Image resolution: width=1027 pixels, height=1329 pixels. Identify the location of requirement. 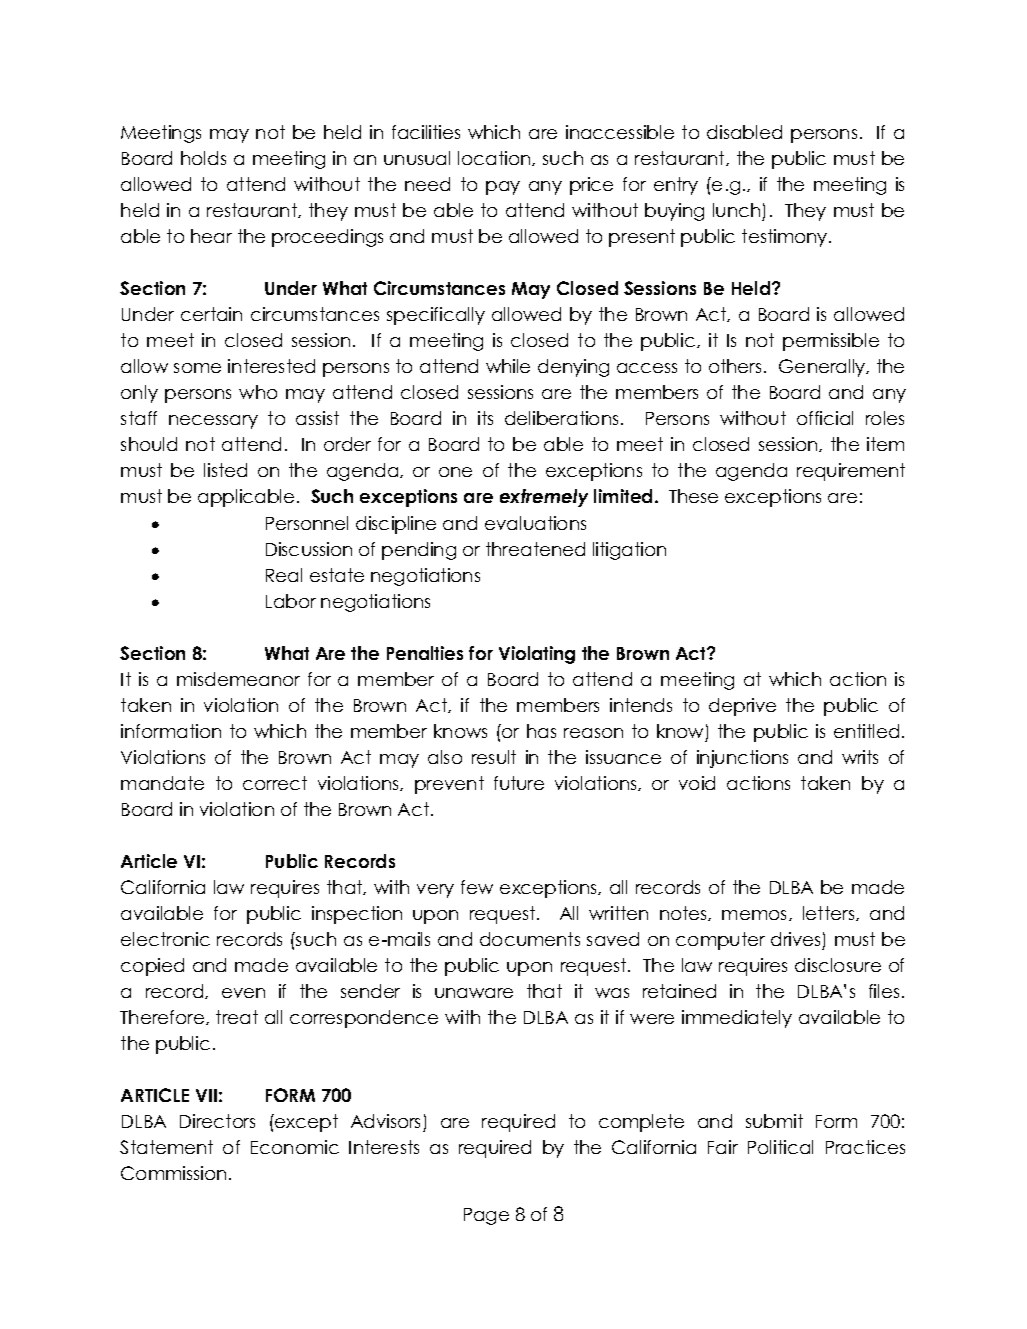
(851, 472).
